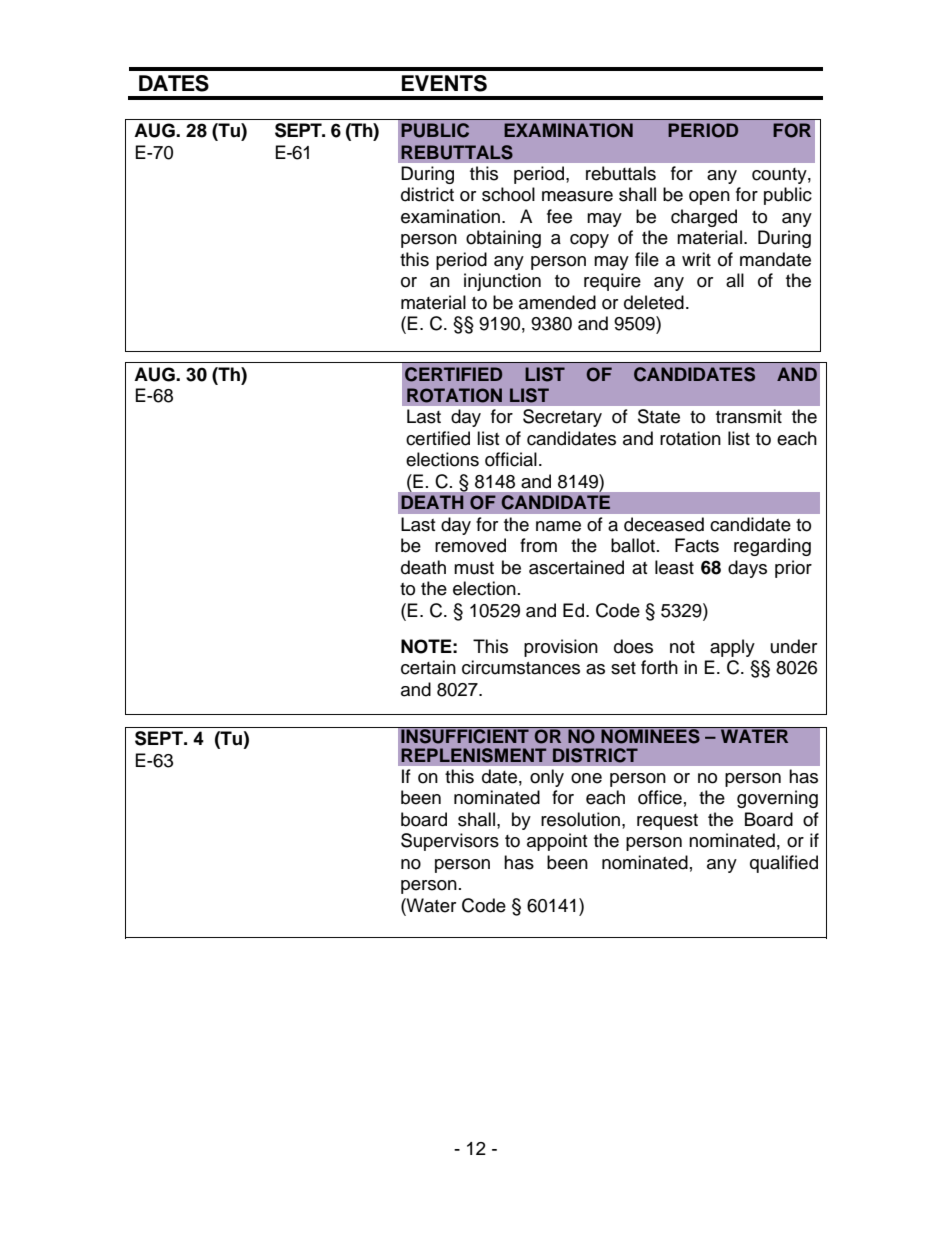 Image resolution: width=952 pixels, height=1233 pixels. What do you see at coordinates (747, 569) in the screenshot?
I see `days` at bounding box center [747, 569].
